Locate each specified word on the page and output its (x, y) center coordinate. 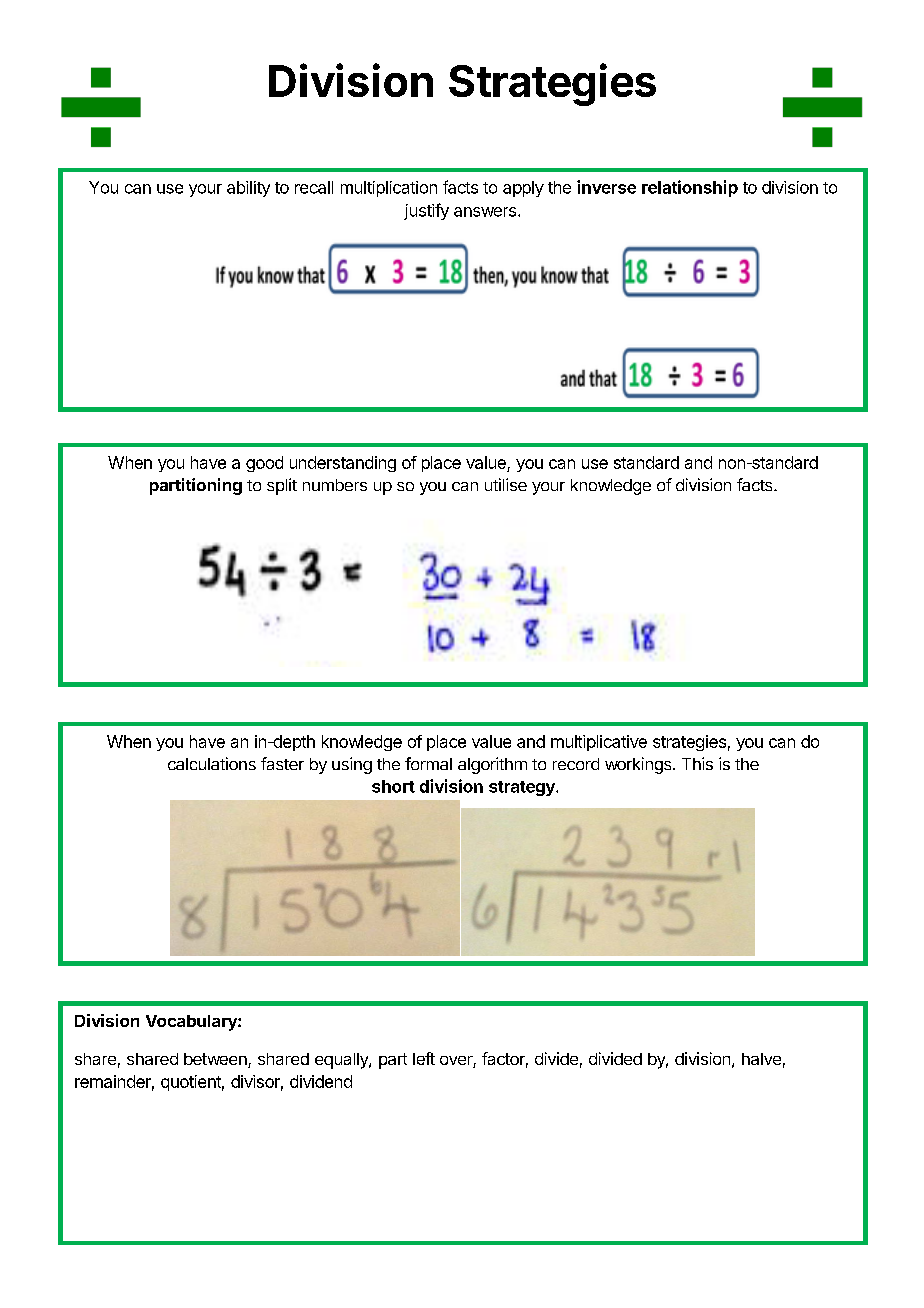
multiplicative (599, 743)
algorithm (492, 765)
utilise (506, 484)
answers (486, 212)
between (216, 1060)
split (282, 486)
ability (248, 189)
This (697, 763)
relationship (690, 188)
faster (282, 763)
